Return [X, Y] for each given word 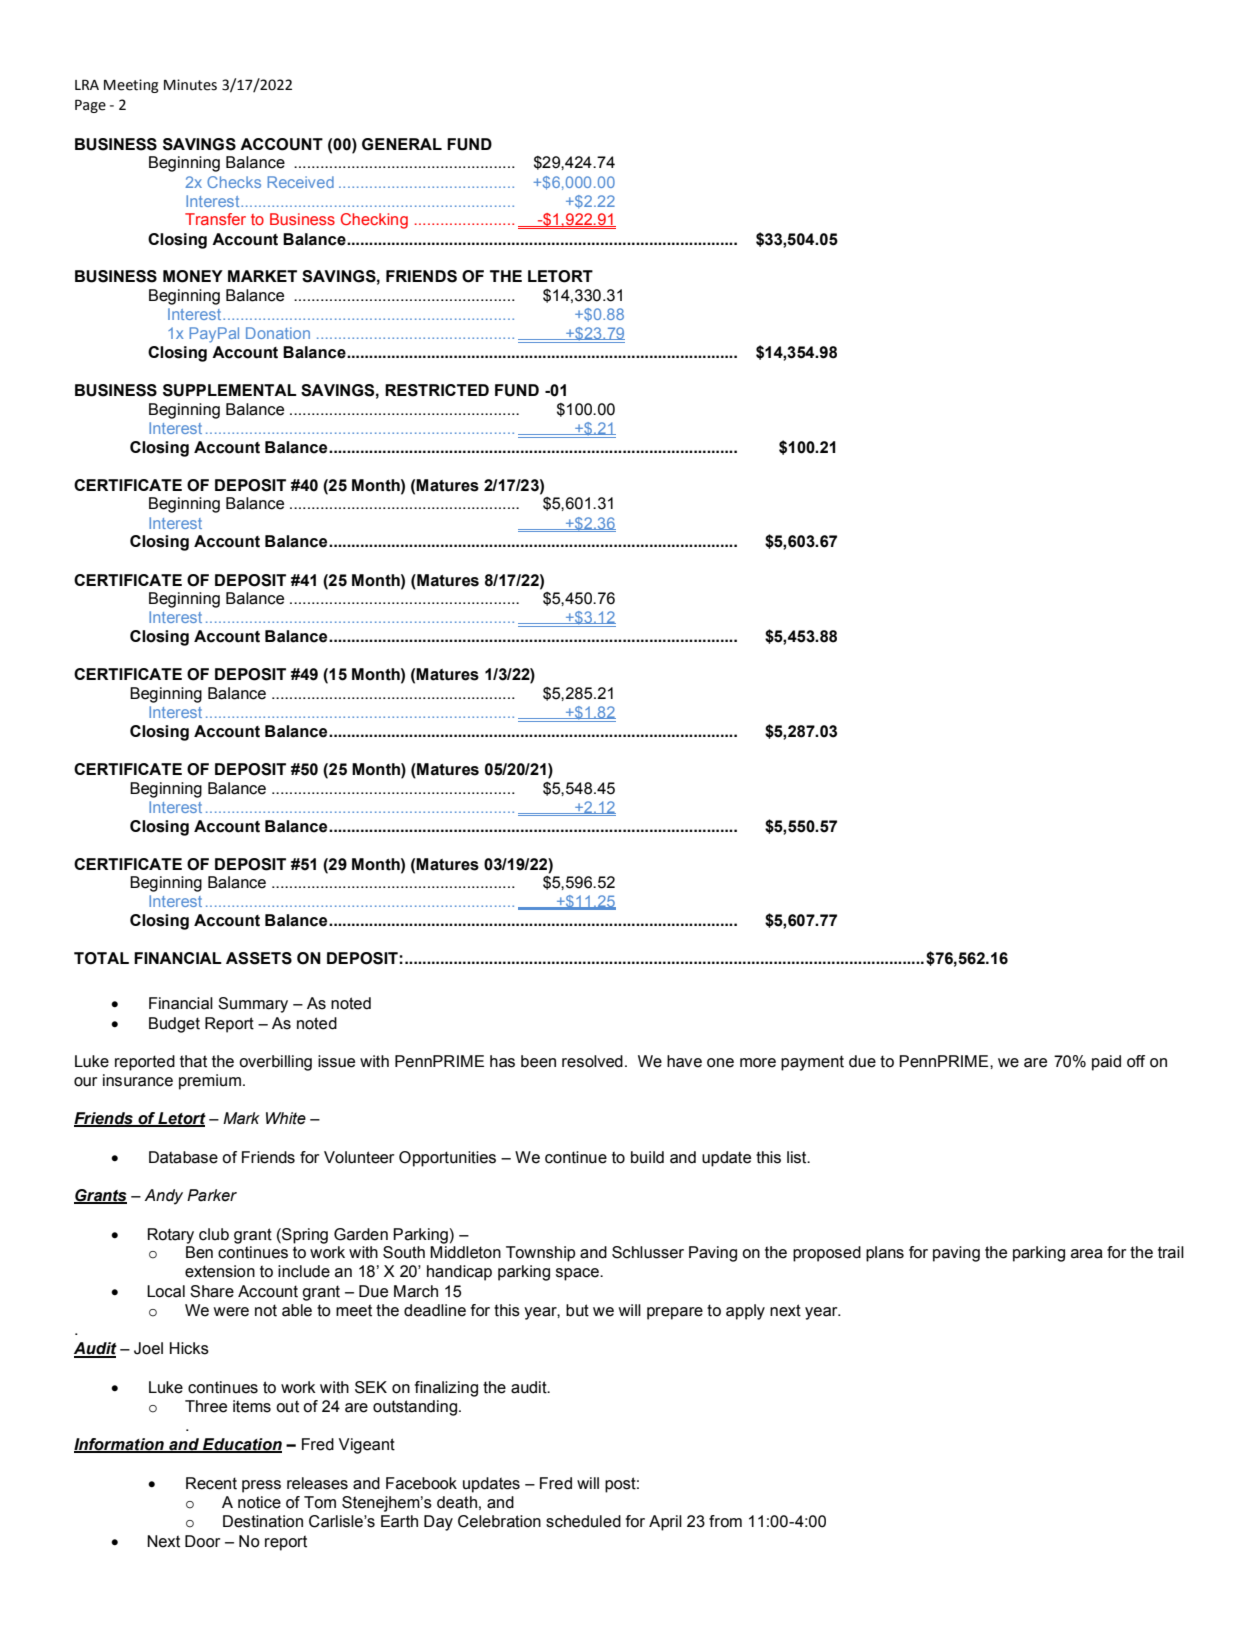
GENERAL [402, 144]
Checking [374, 221]
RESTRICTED [437, 390]
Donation [278, 333]
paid [1106, 1063]
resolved [592, 1061]
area [1087, 1254]
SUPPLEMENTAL [230, 390]
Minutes [190, 85]
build [647, 1157]
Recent [211, 1483]
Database [183, 1157]
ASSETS [259, 958]
